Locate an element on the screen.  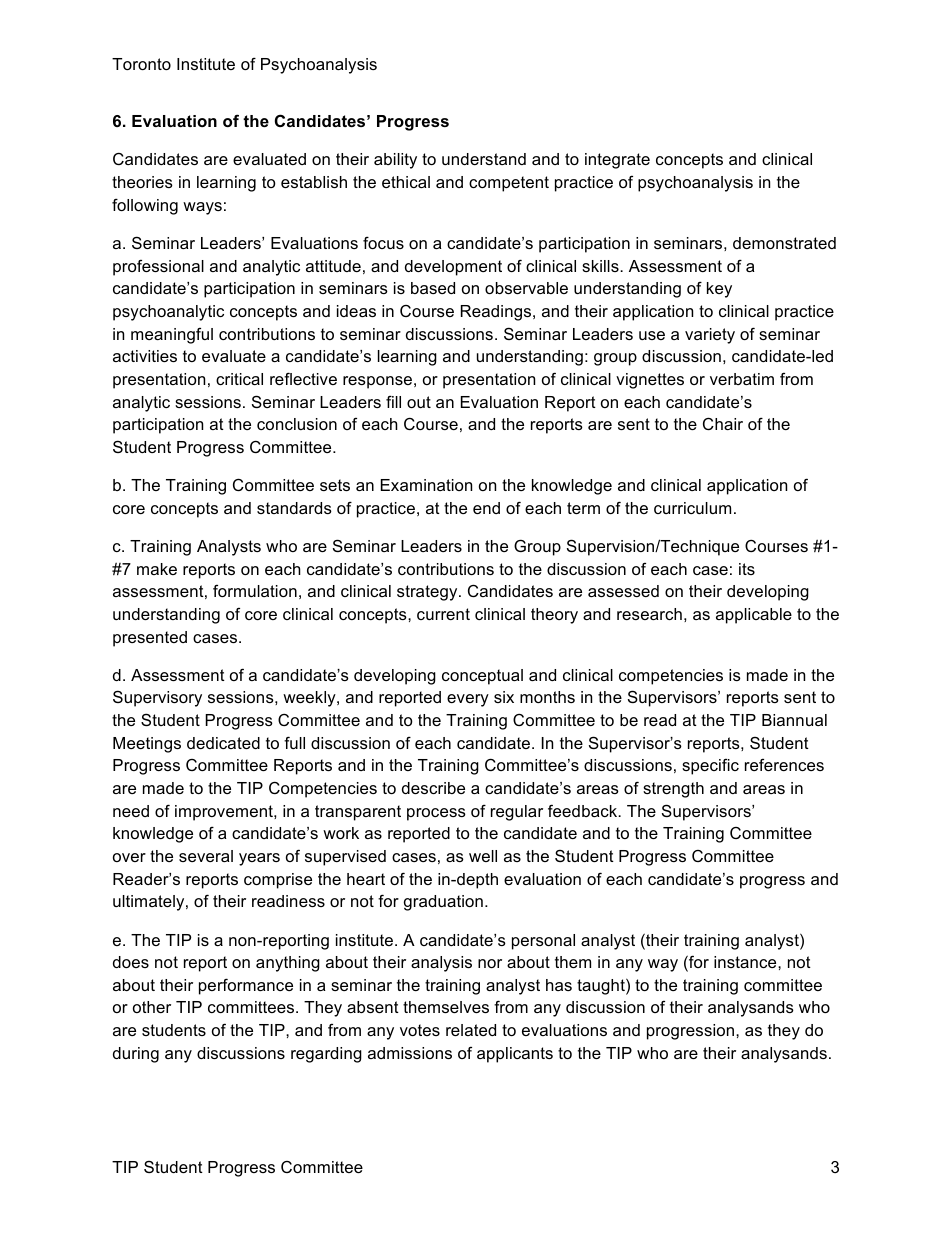
integrate is located at coordinates (617, 161).
